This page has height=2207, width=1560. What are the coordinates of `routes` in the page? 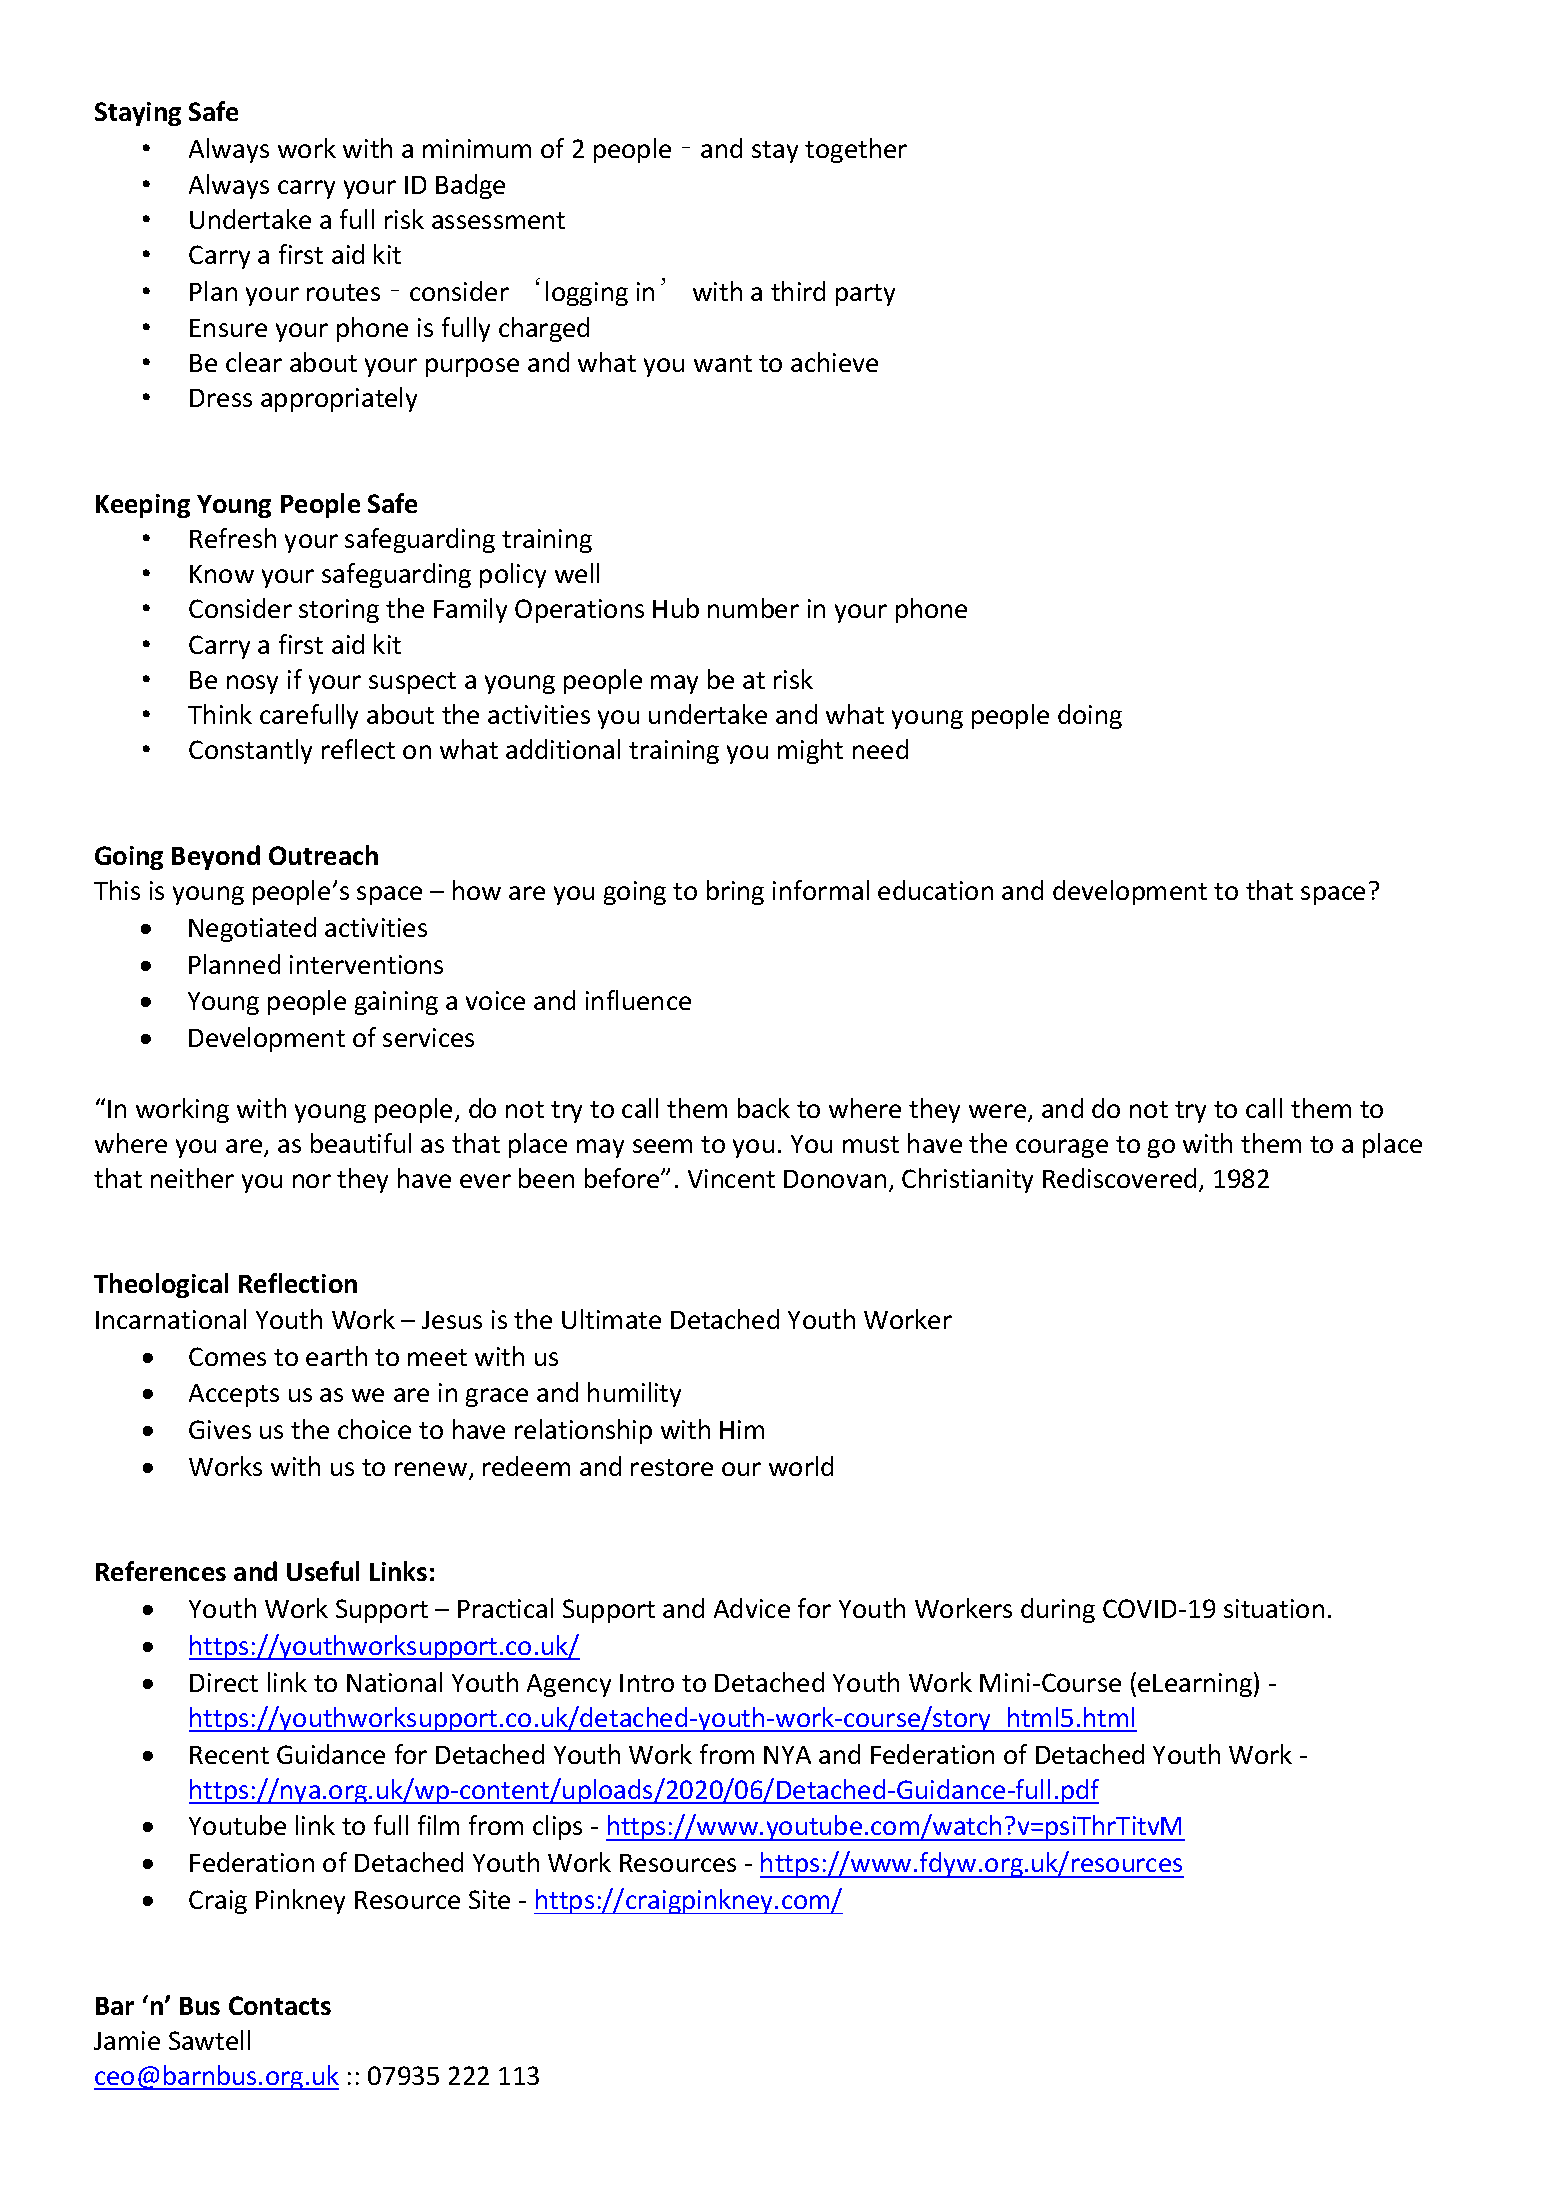 It's located at (343, 292).
